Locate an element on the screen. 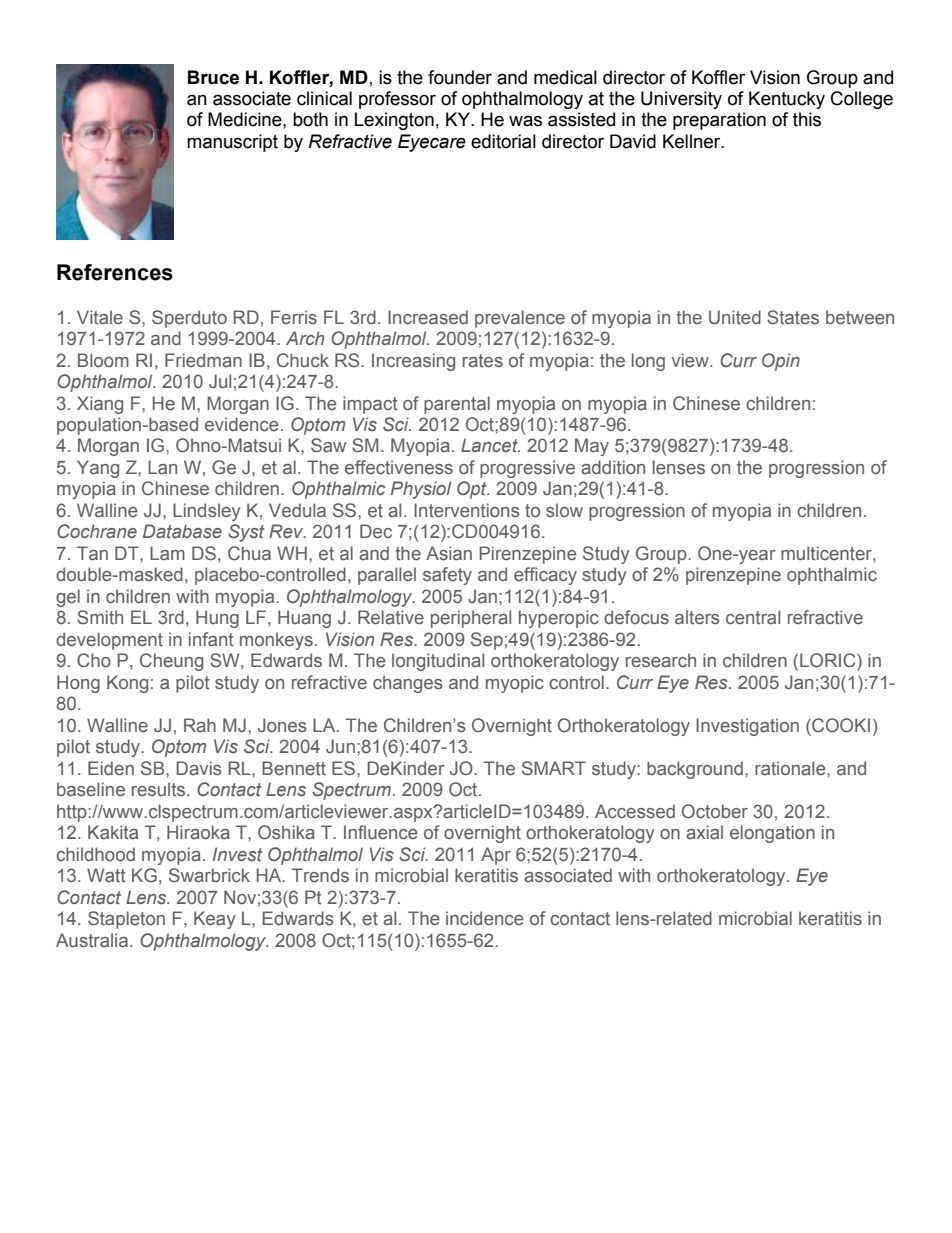 The height and width of the screenshot is (1233, 952). Stapleton is located at coordinates (126, 920).
